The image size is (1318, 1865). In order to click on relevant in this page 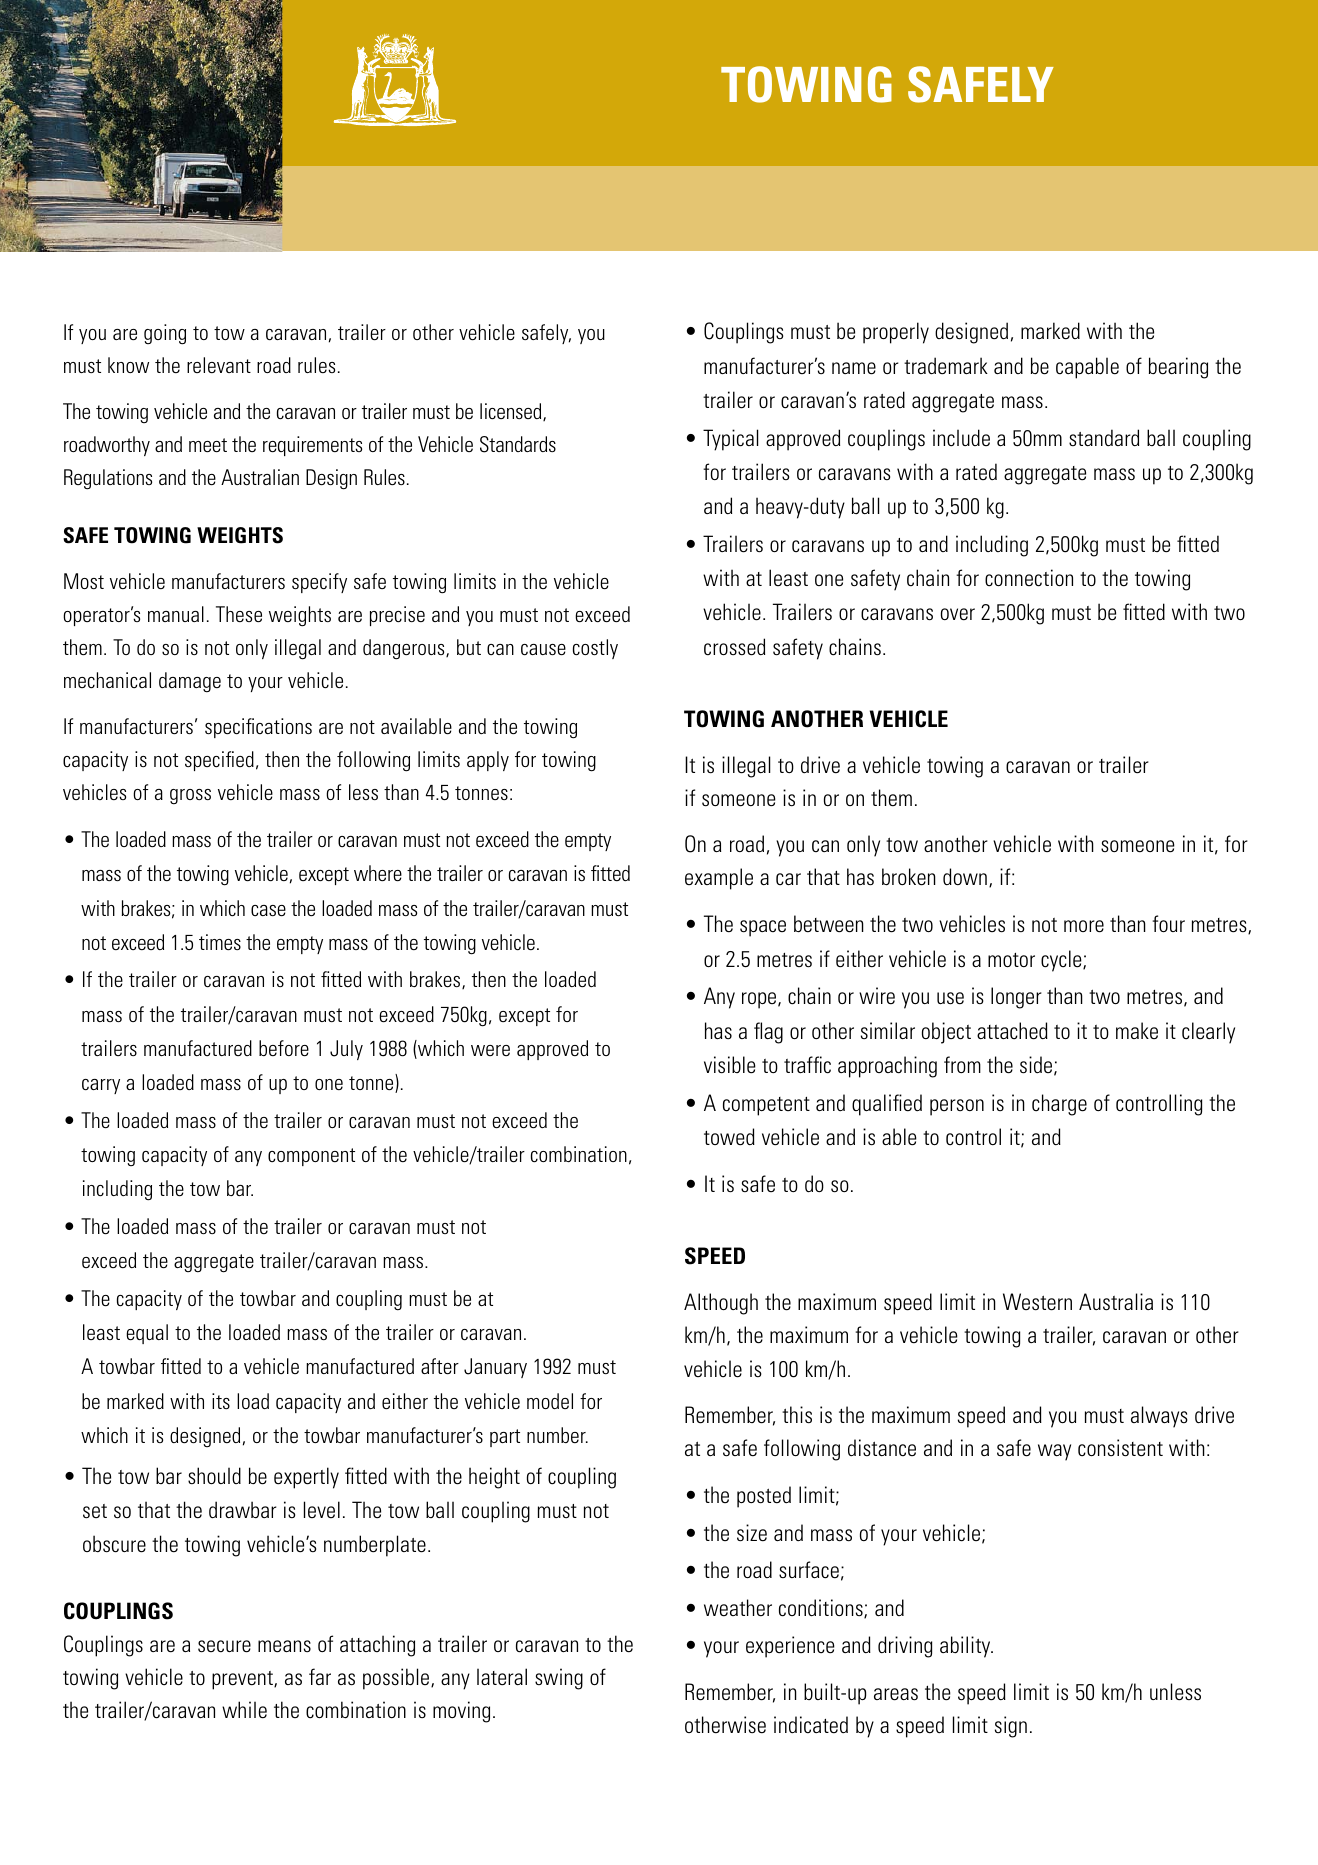, I will do `click(219, 365)`.
